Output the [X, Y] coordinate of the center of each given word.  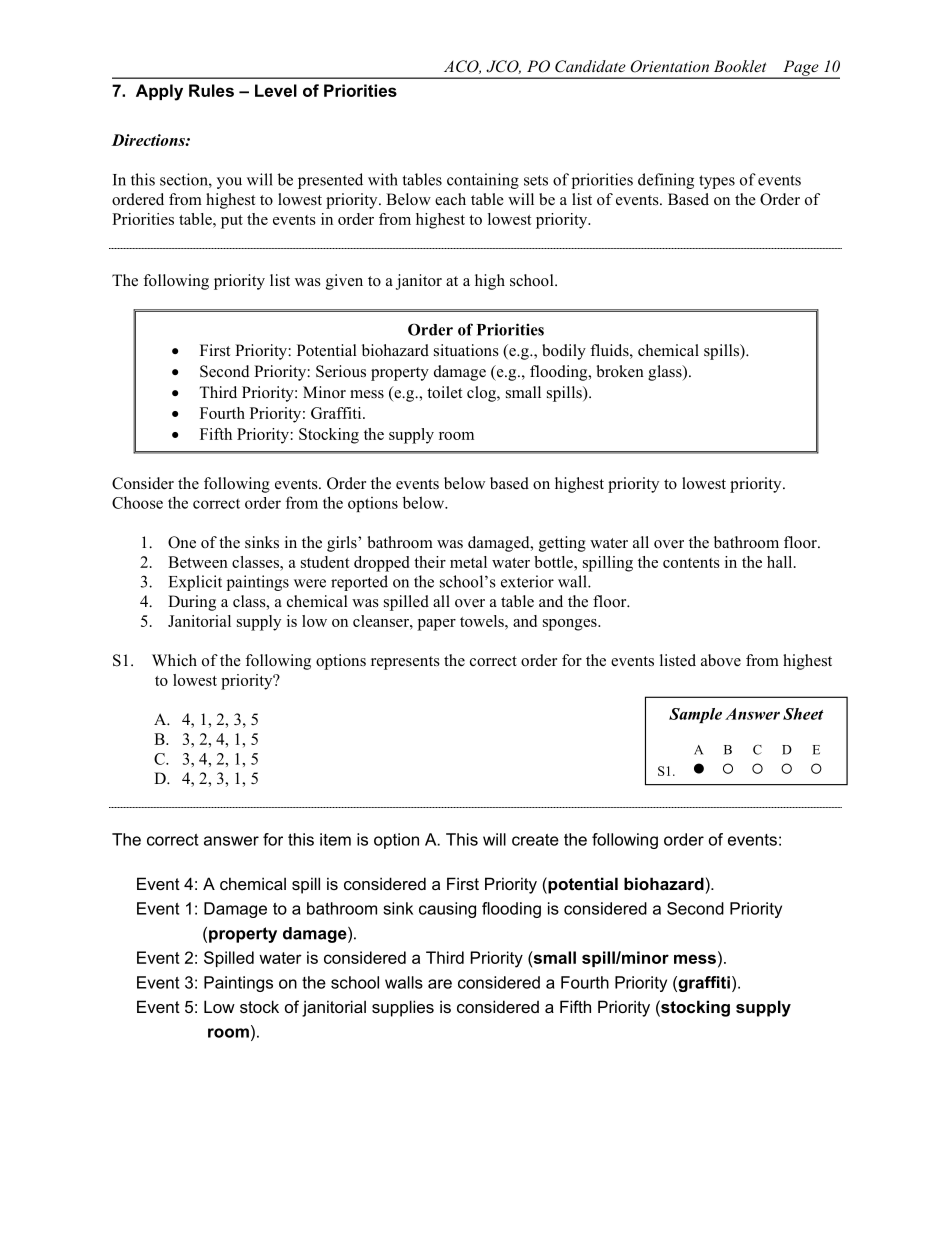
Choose [137, 502]
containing [483, 181]
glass [666, 373]
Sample [695, 715]
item [335, 839]
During [192, 603]
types [717, 182]
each [450, 199]
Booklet [740, 66]
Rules [211, 90]
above [721, 660]
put [232, 222]
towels [483, 621]
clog [482, 394]
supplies [403, 1008]
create [535, 840]
